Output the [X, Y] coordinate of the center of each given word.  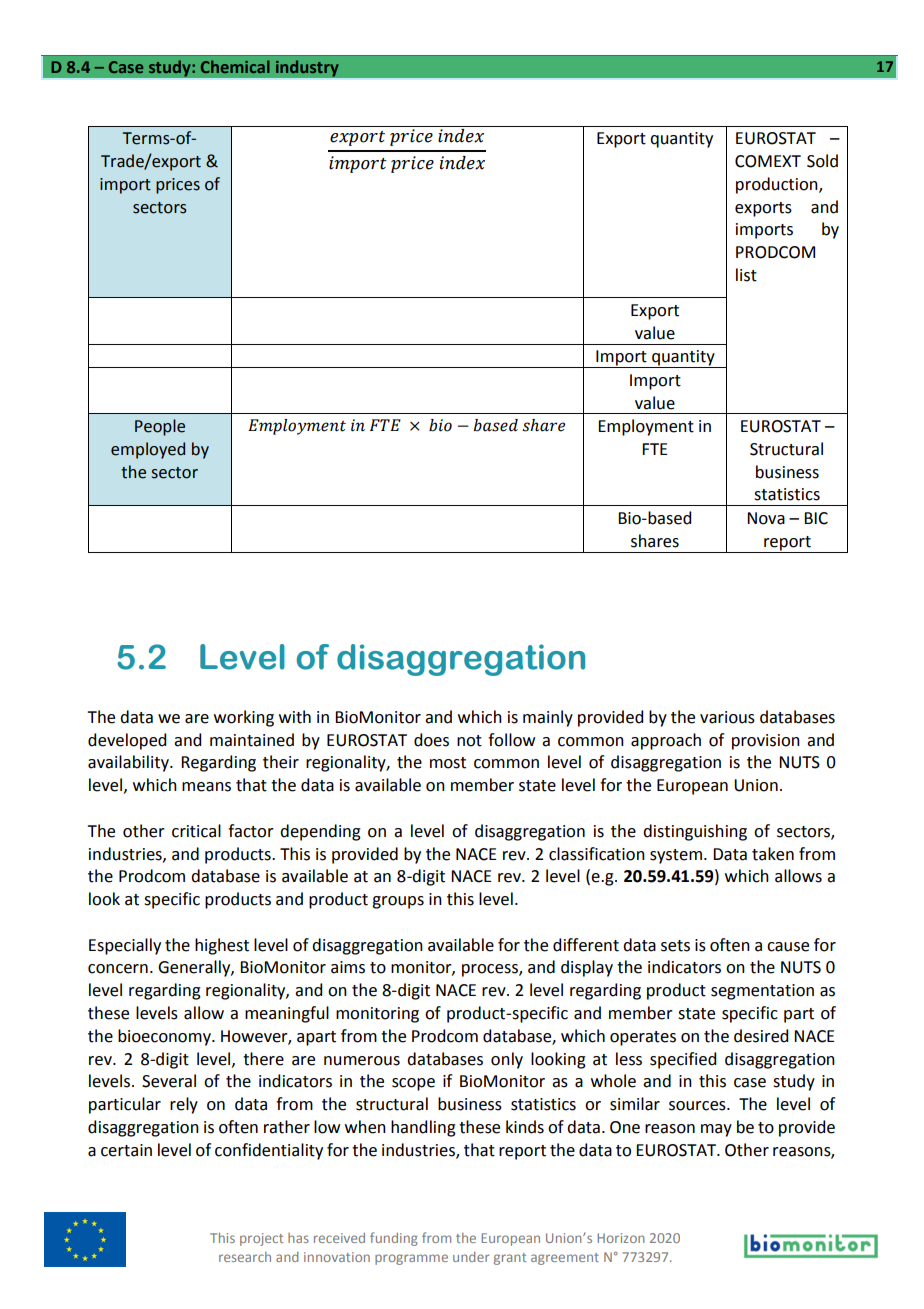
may [716, 1130]
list [746, 275]
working [244, 718]
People [160, 427]
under [471, 1257]
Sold [822, 161]
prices [178, 186]
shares [655, 541]
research [245, 1257]
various [727, 717]
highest [222, 946]
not [469, 741]
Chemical [235, 66]
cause [788, 947]
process [491, 970]
